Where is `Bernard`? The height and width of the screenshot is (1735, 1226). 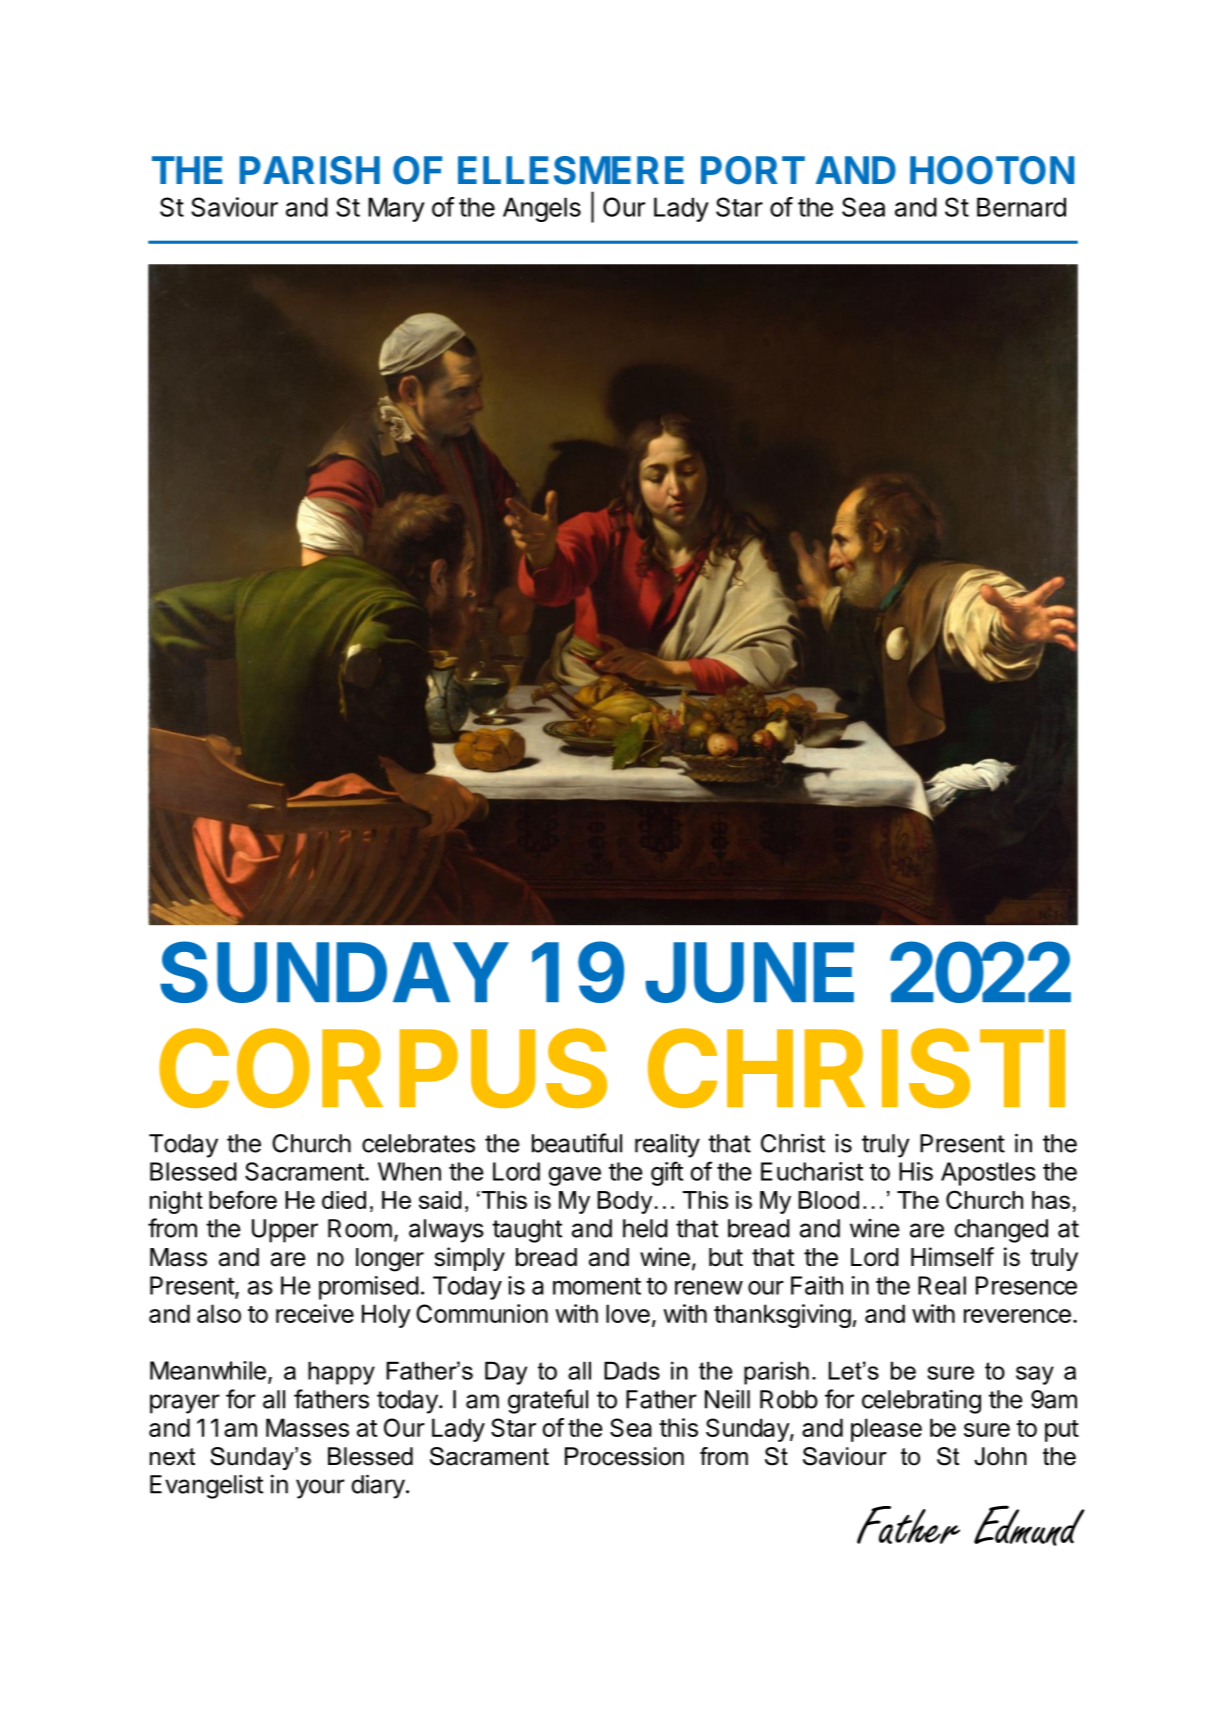 Bernard is located at coordinates (1021, 207).
